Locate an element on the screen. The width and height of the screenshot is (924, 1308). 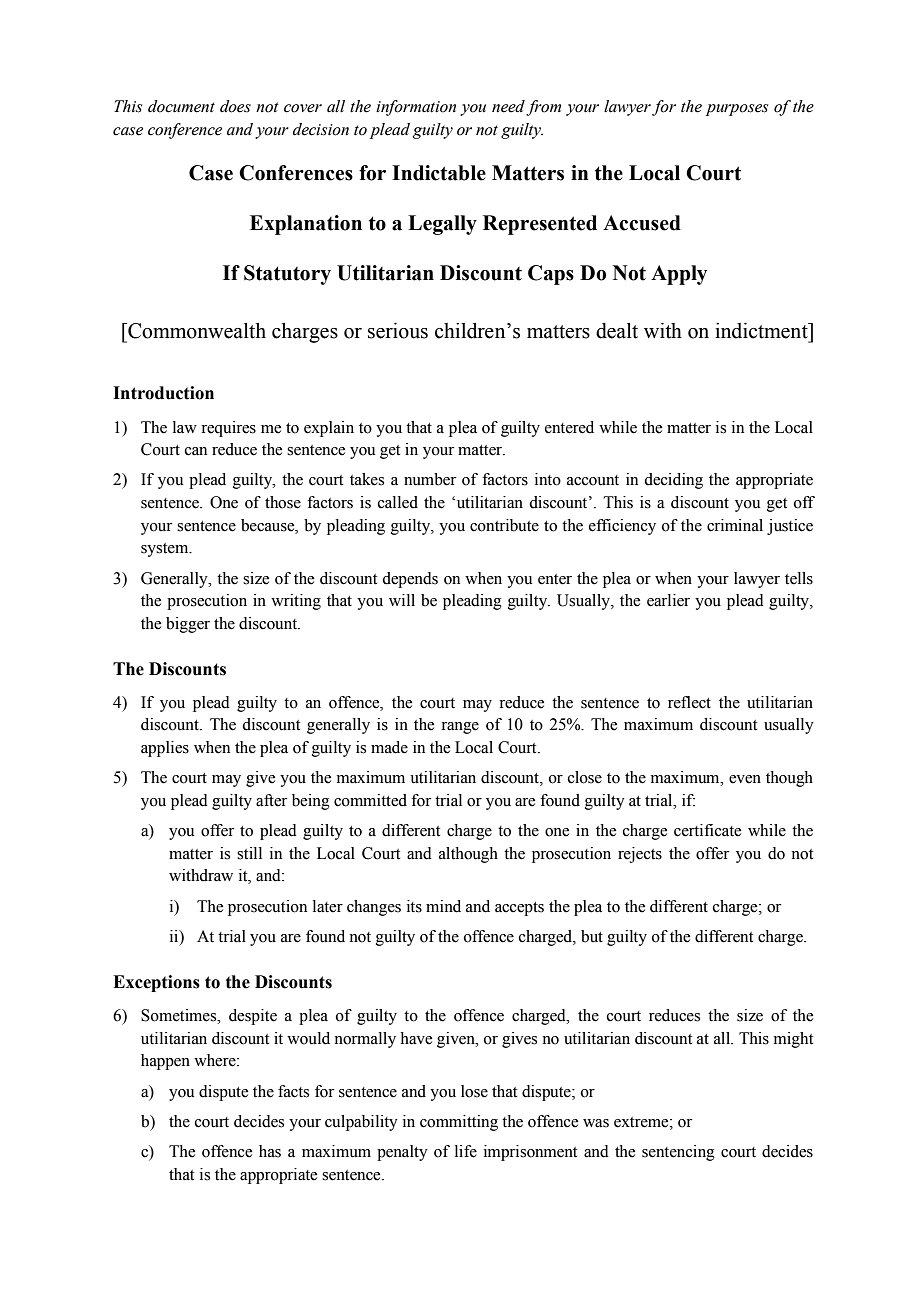
need is located at coordinates (508, 106).
